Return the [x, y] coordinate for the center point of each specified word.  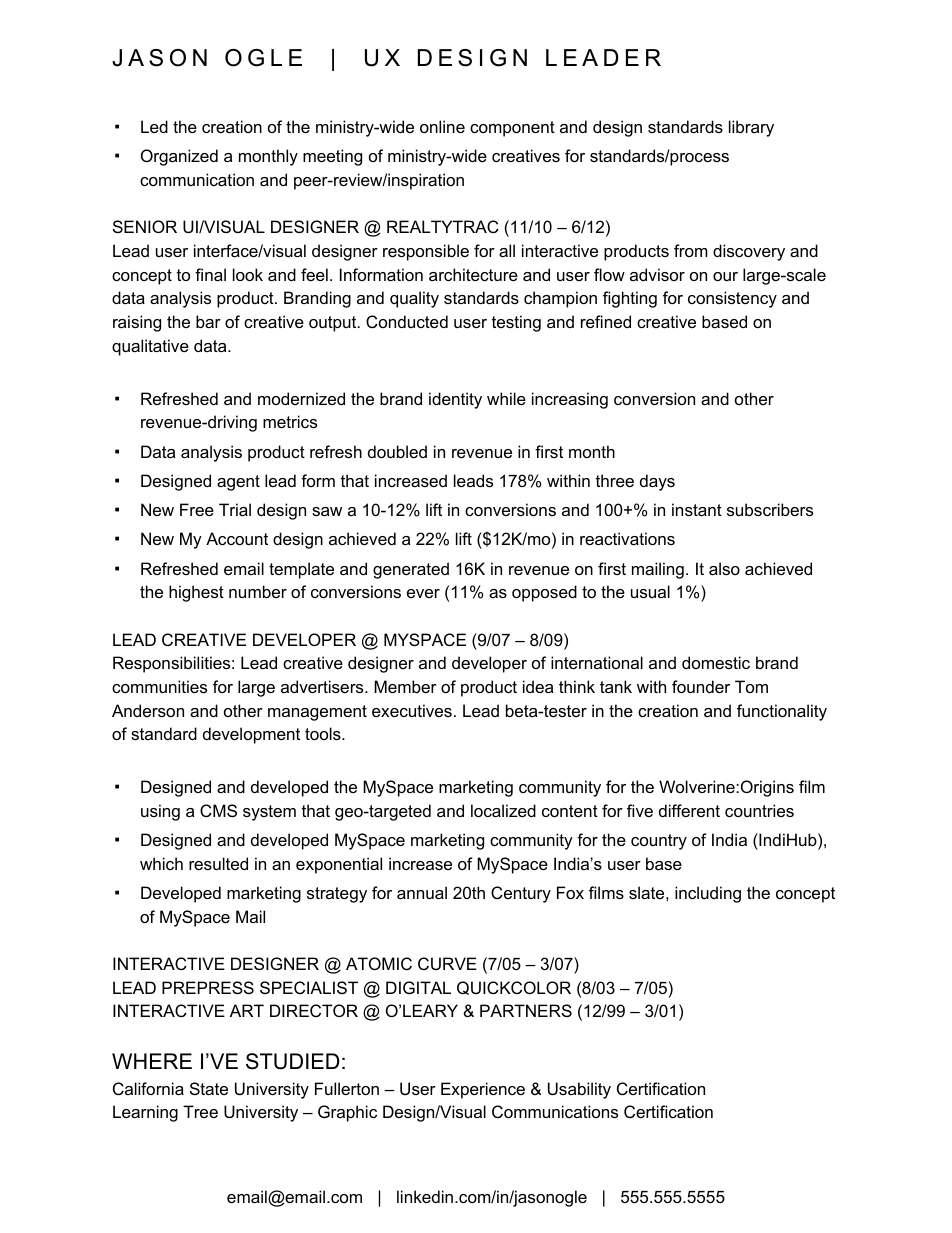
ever [423, 593]
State [209, 1088]
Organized [179, 157]
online [442, 126]
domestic [716, 662]
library [751, 128]
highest [196, 593]
